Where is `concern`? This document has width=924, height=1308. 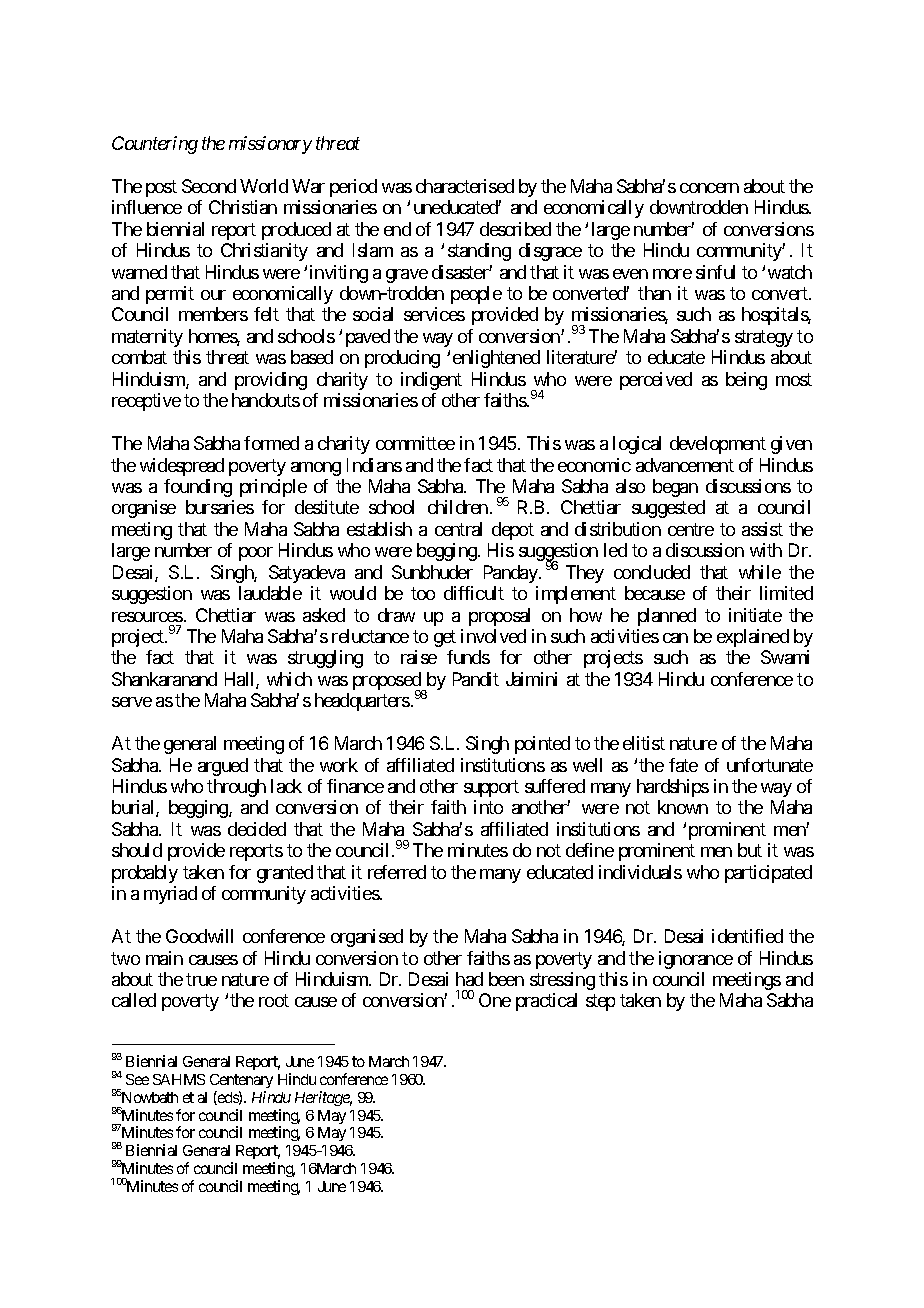 concern is located at coordinates (709, 188).
